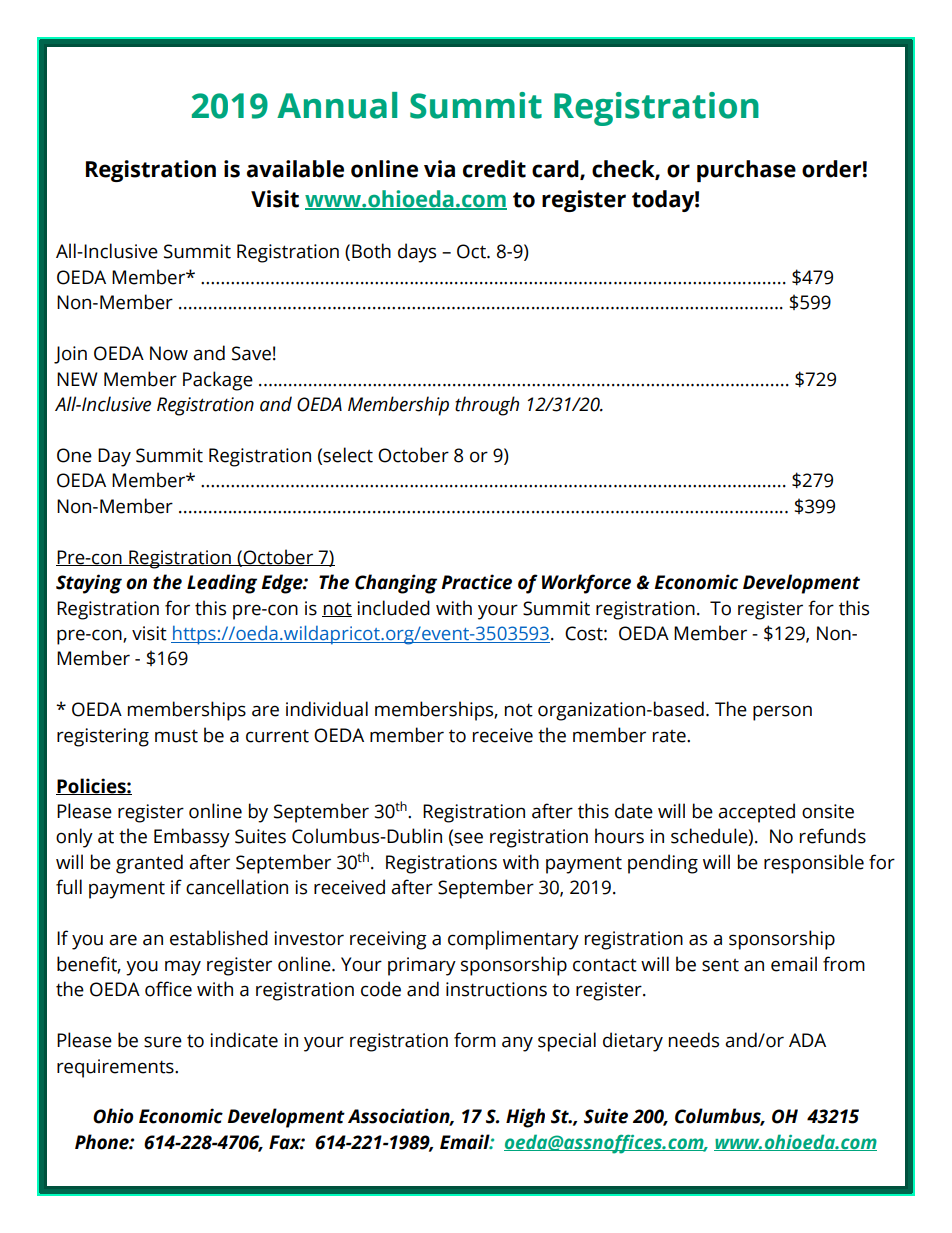  I want to click on through, so click(487, 406).
